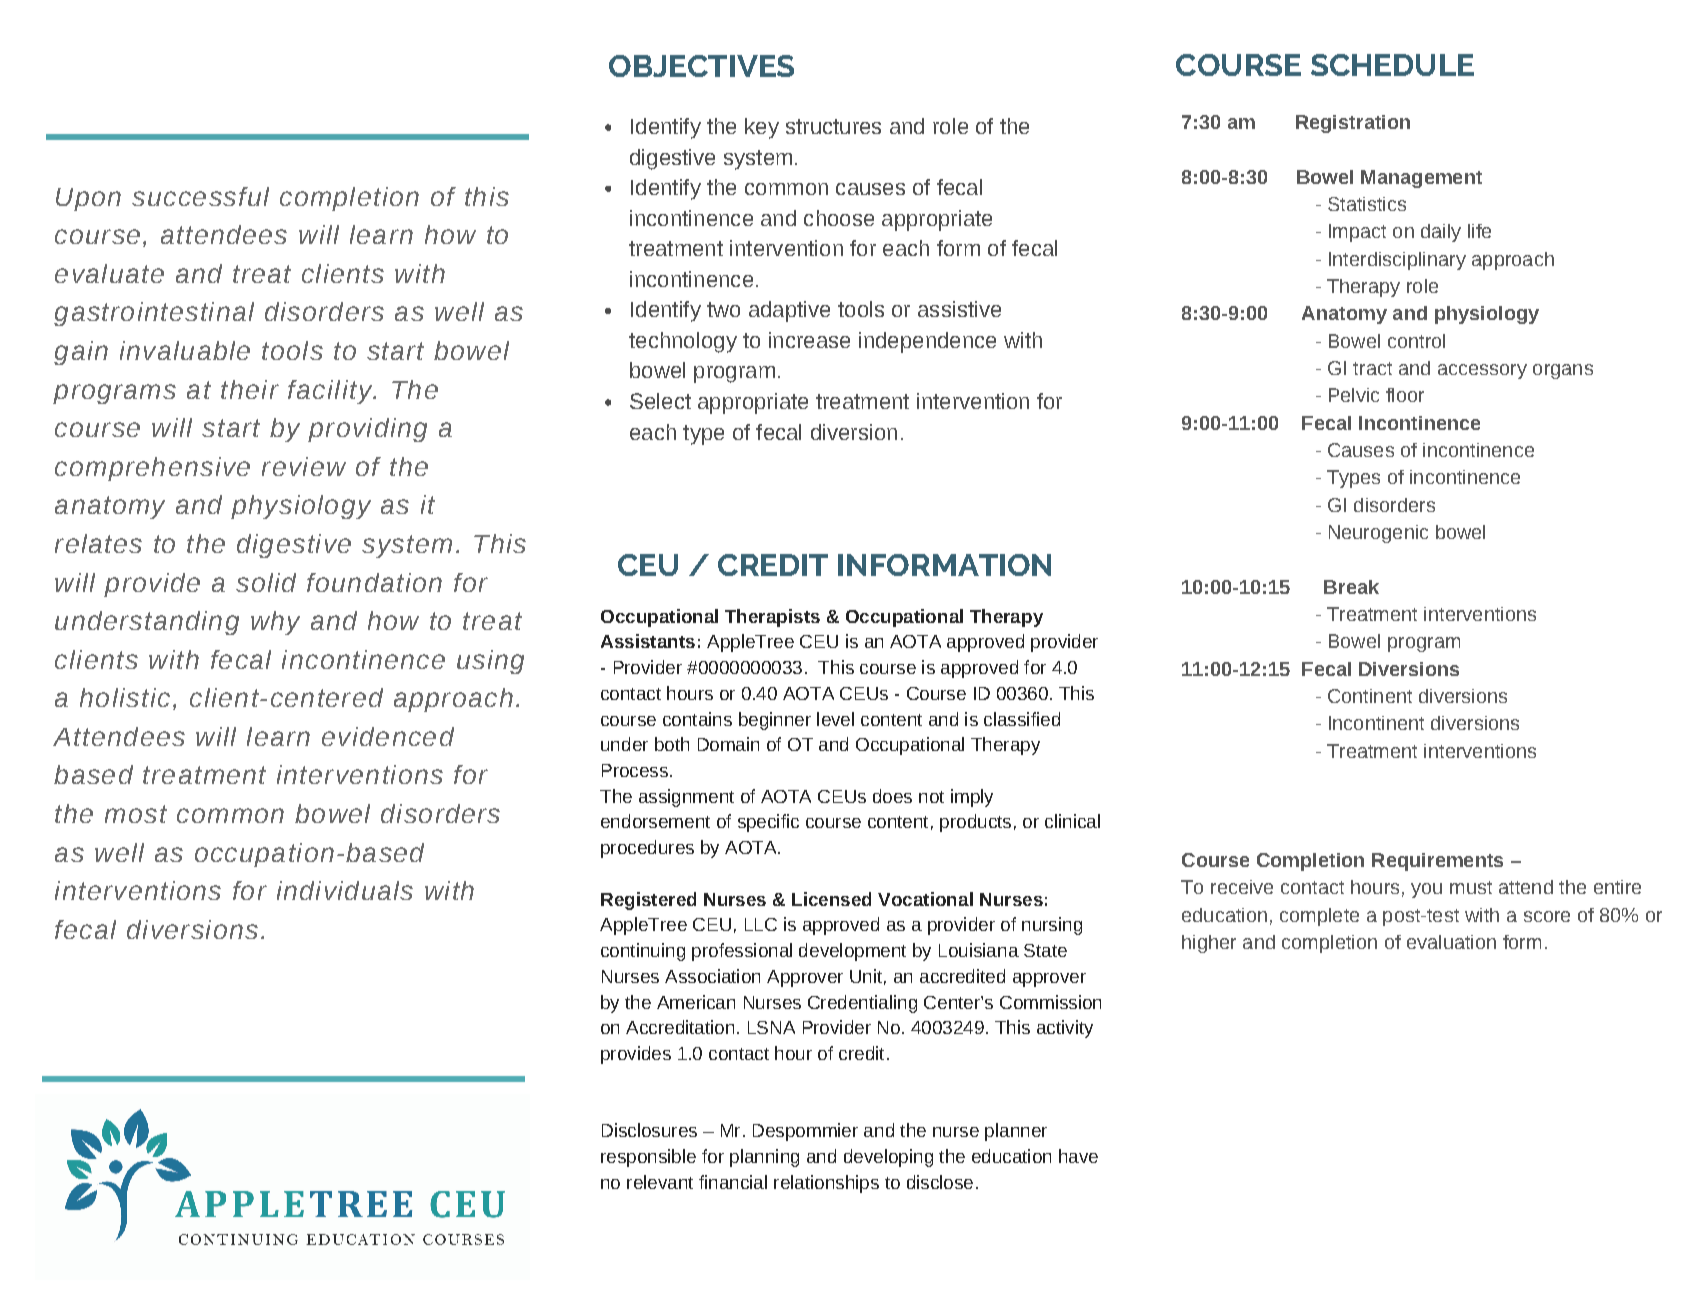 The height and width of the screenshot is (1312, 1698). I want to click on you, so click(1426, 890).
